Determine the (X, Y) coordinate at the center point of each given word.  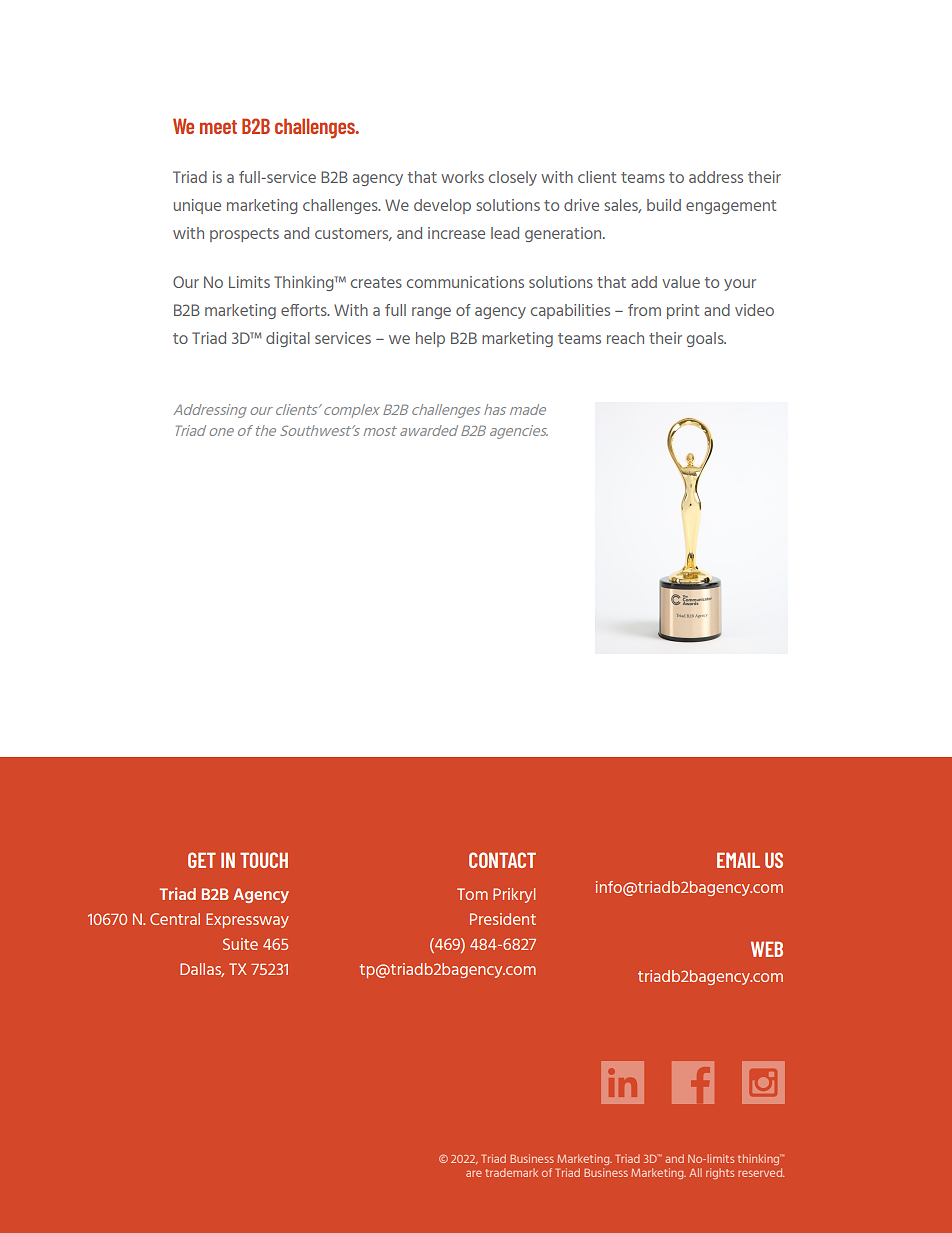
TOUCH (264, 860)
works (462, 177)
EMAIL (738, 860)
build (664, 205)
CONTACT (502, 860)
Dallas (202, 970)
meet (218, 127)
